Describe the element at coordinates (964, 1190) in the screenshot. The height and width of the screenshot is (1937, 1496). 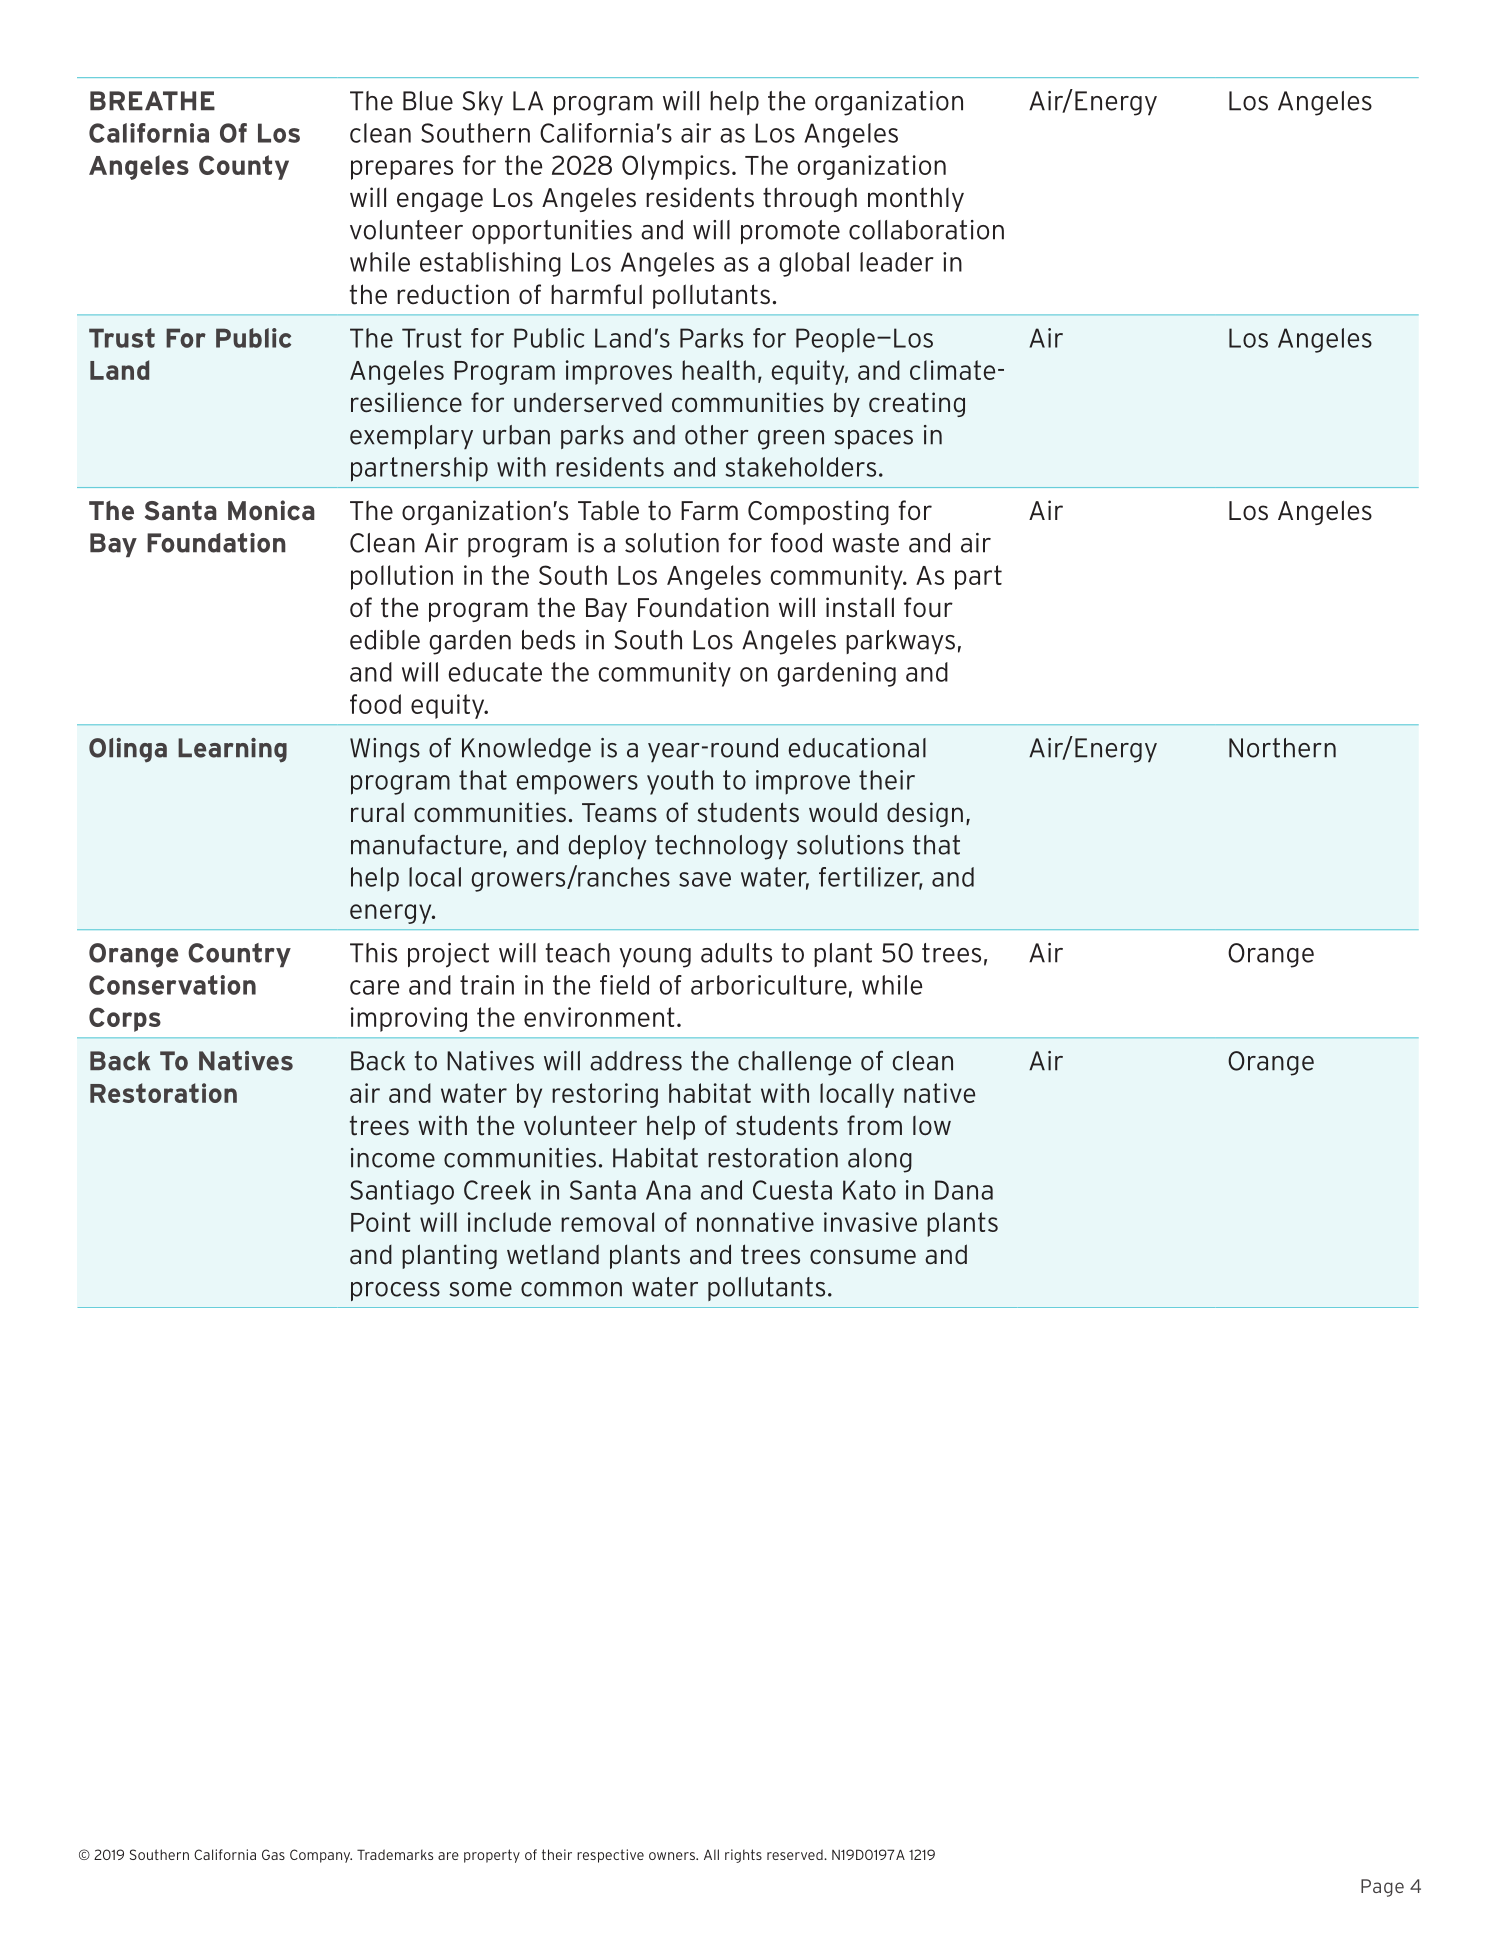
I see `Dana` at that location.
